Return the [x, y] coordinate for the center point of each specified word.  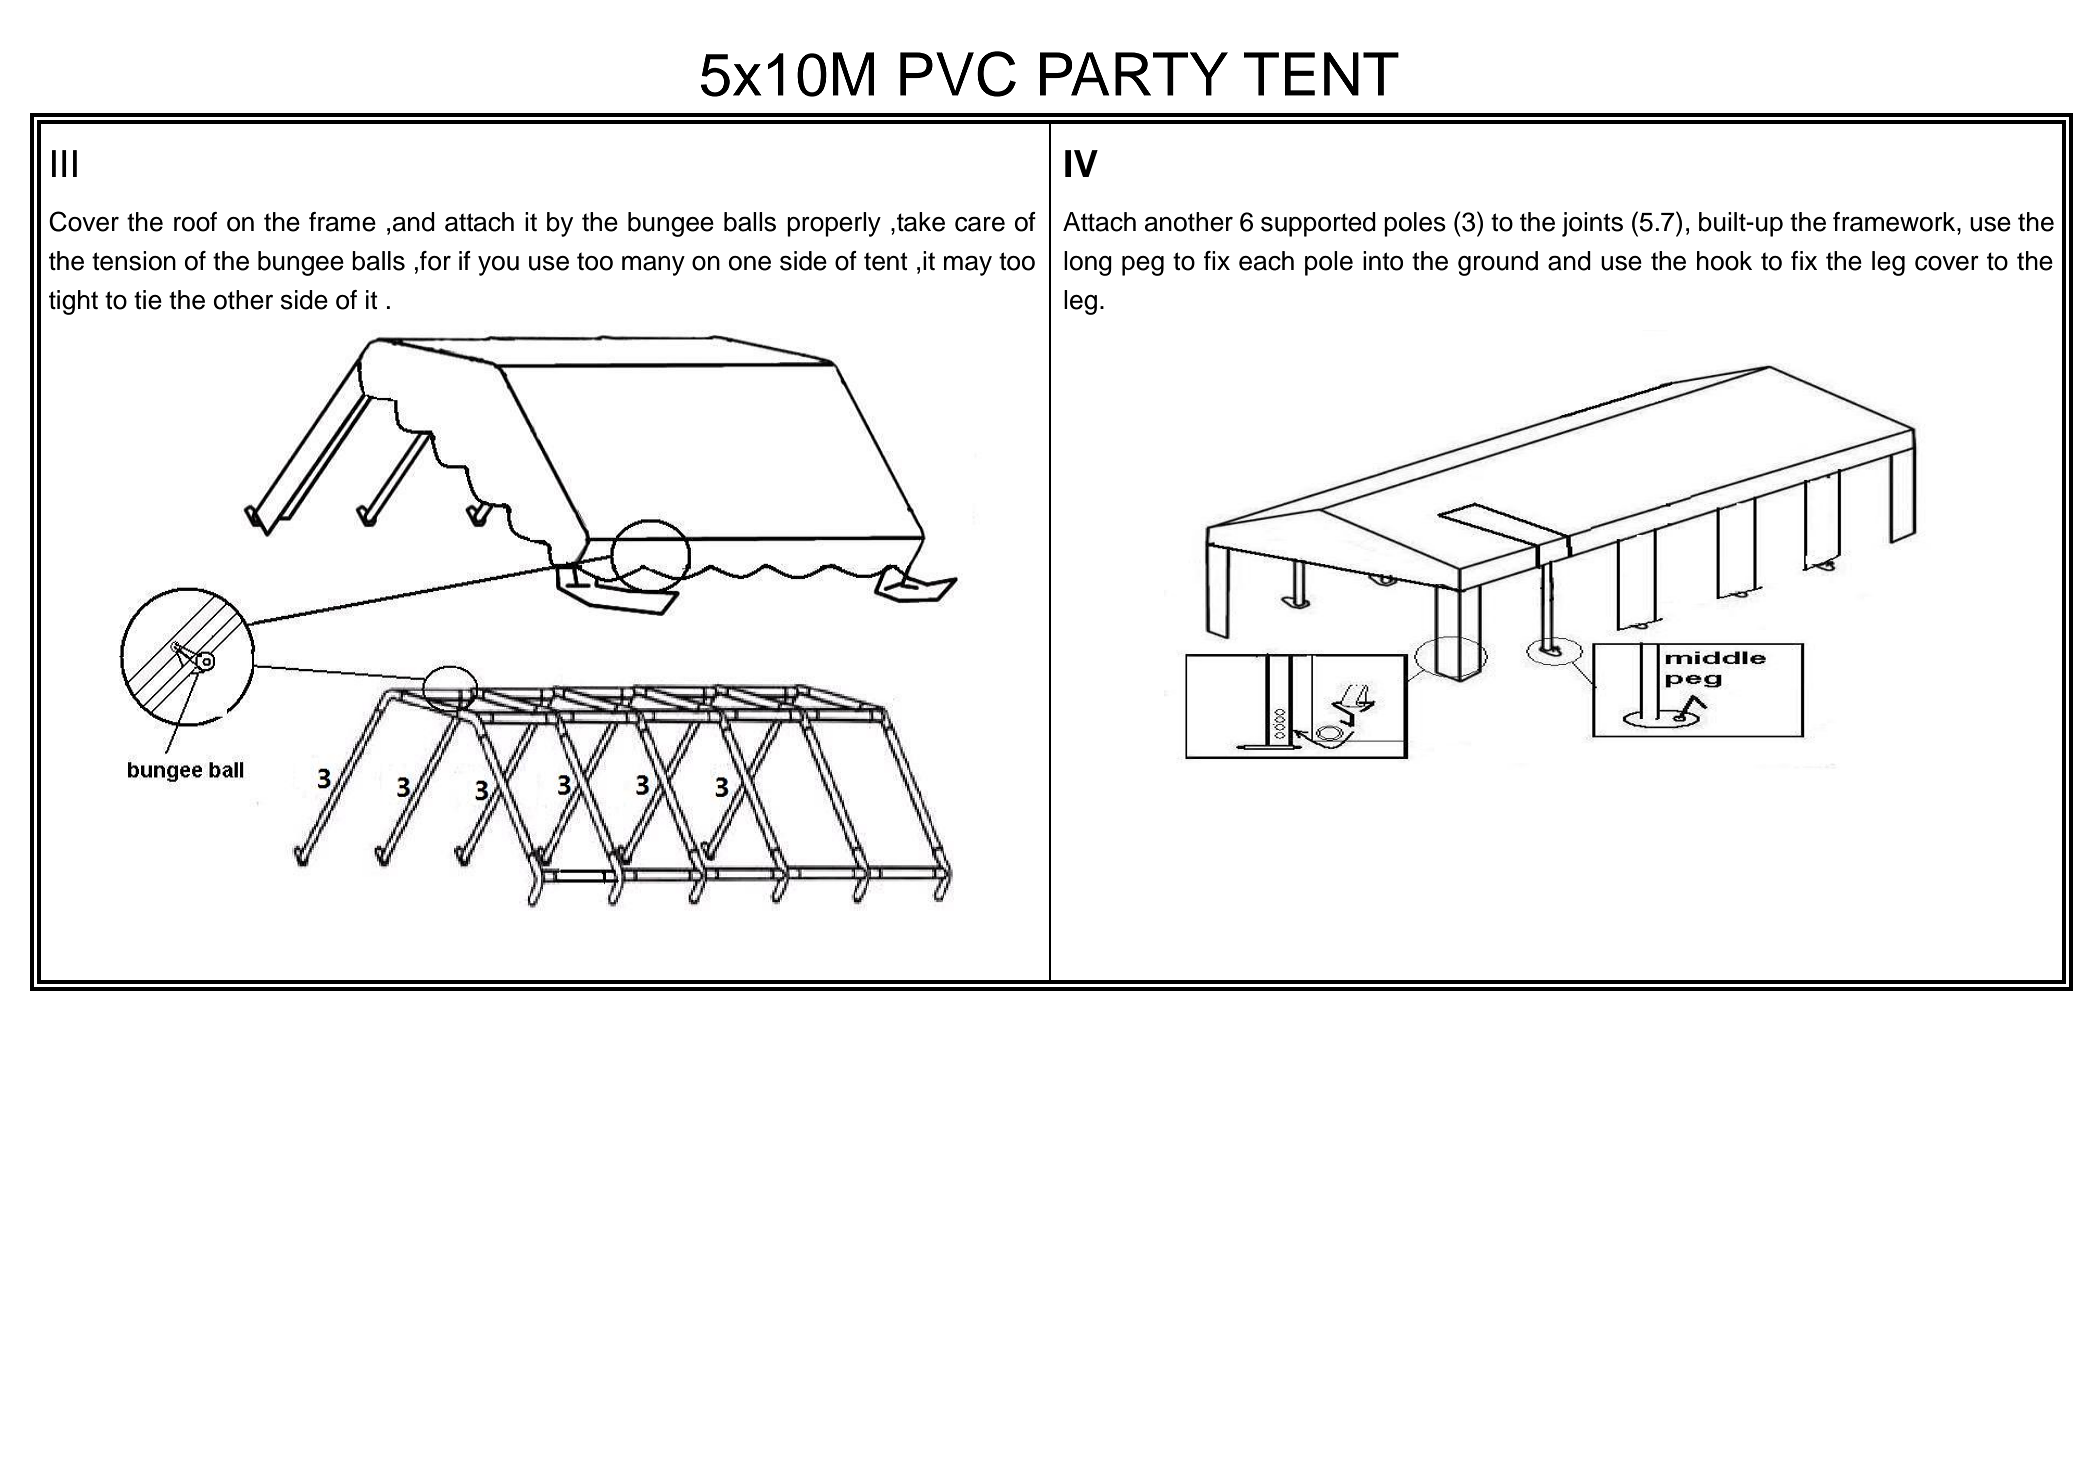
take [921, 222]
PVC [958, 74]
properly [834, 224]
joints [1592, 224]
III [64, 163]
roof [195, 222]
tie [148, 300]
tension [134, 261]
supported [1318, 224]
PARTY [1134, 74]
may [968, 266]
